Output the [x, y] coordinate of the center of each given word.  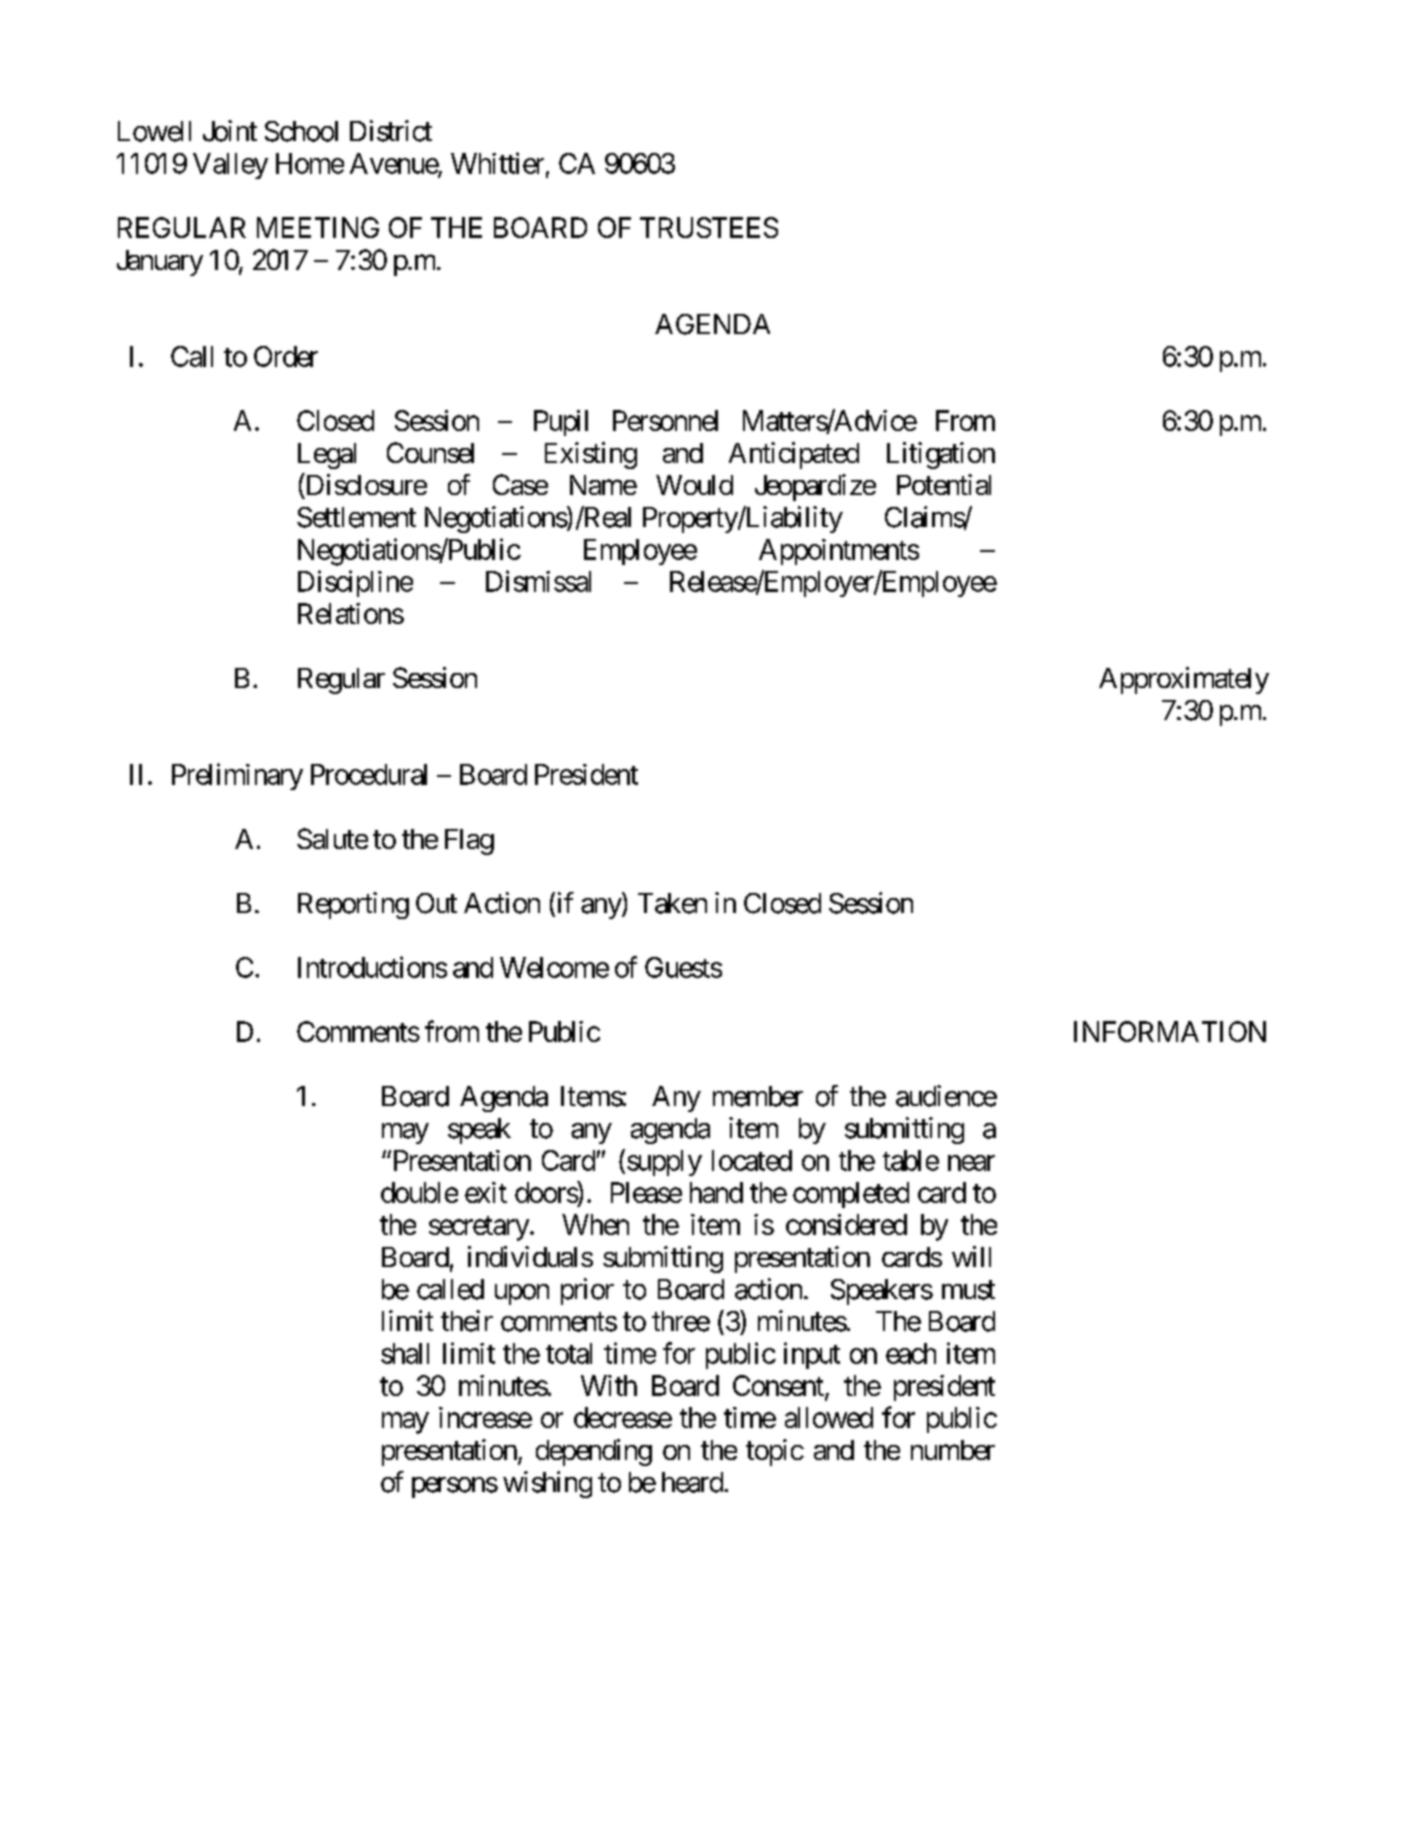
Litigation [941, 455]
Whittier [497, 163]
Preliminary [237, 776]
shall [405, 1353]
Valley [230, 166]
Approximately [1184, 680]
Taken [672, 903]
